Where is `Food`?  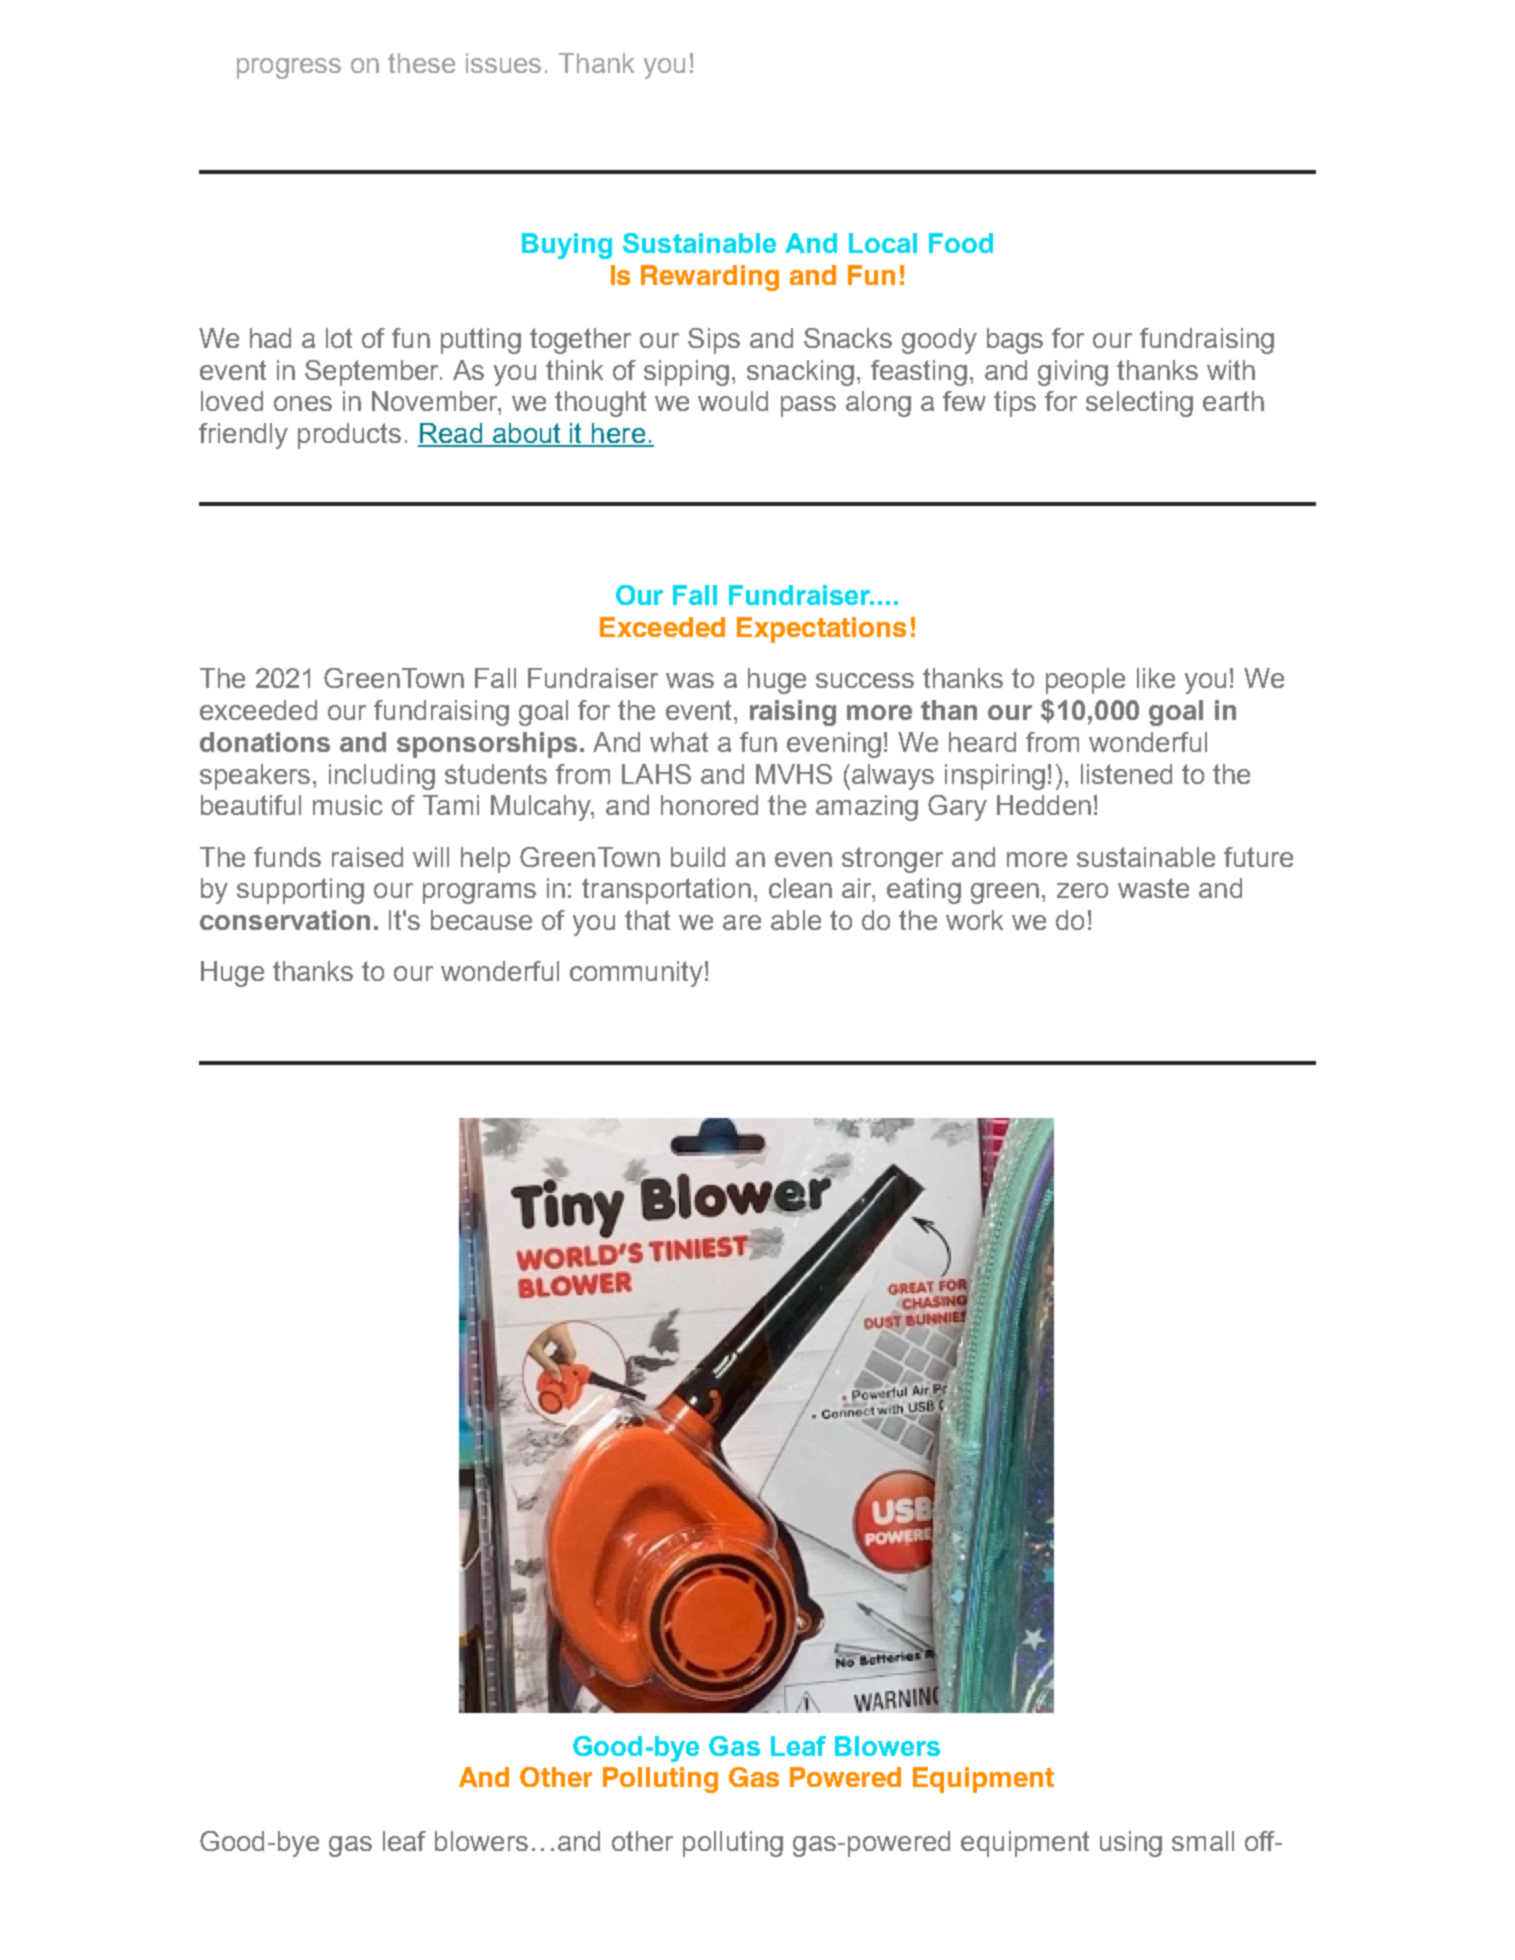 Food is located at coordinates (961, 243).
